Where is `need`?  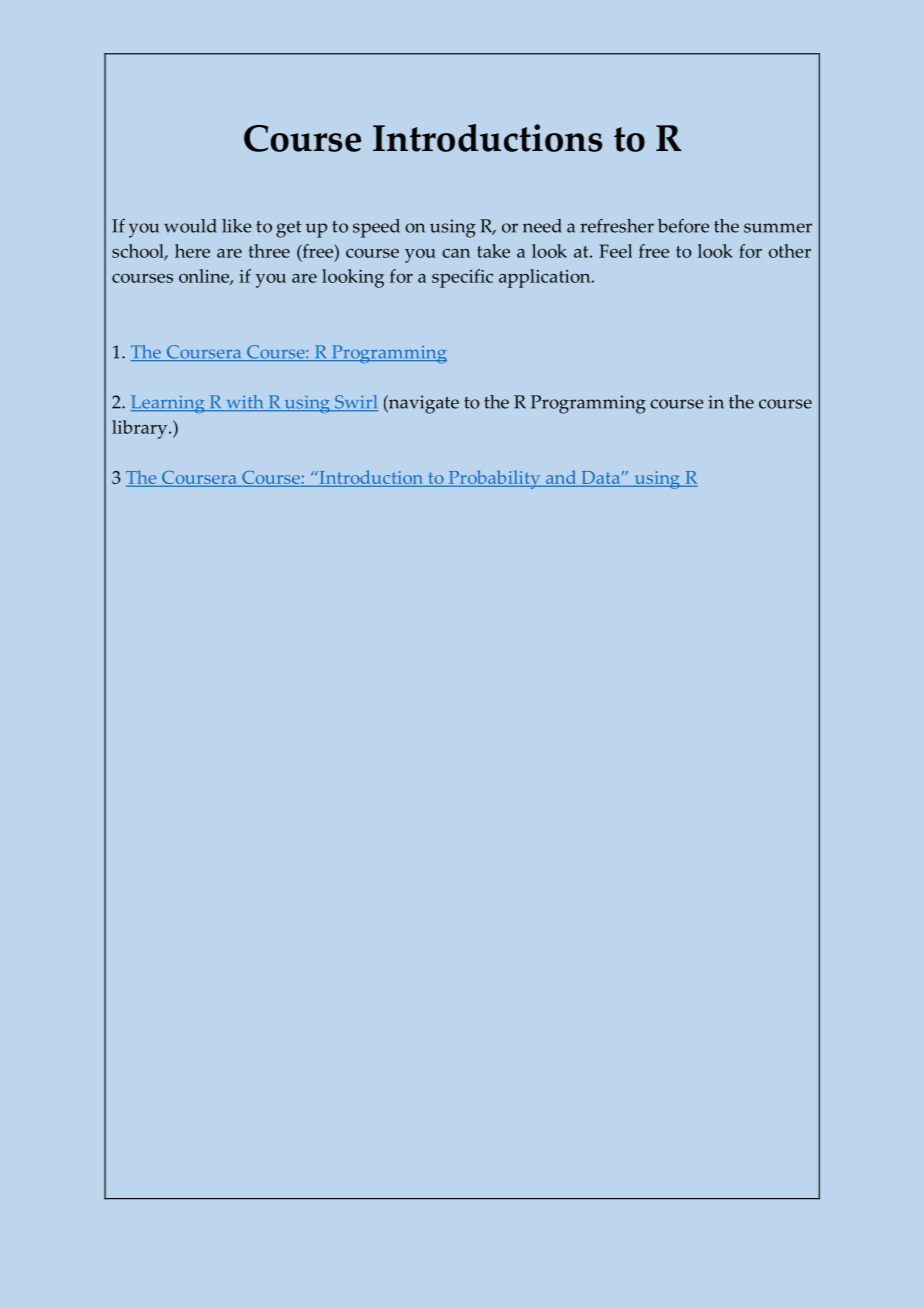 need is located at coordinates (542, 226).
